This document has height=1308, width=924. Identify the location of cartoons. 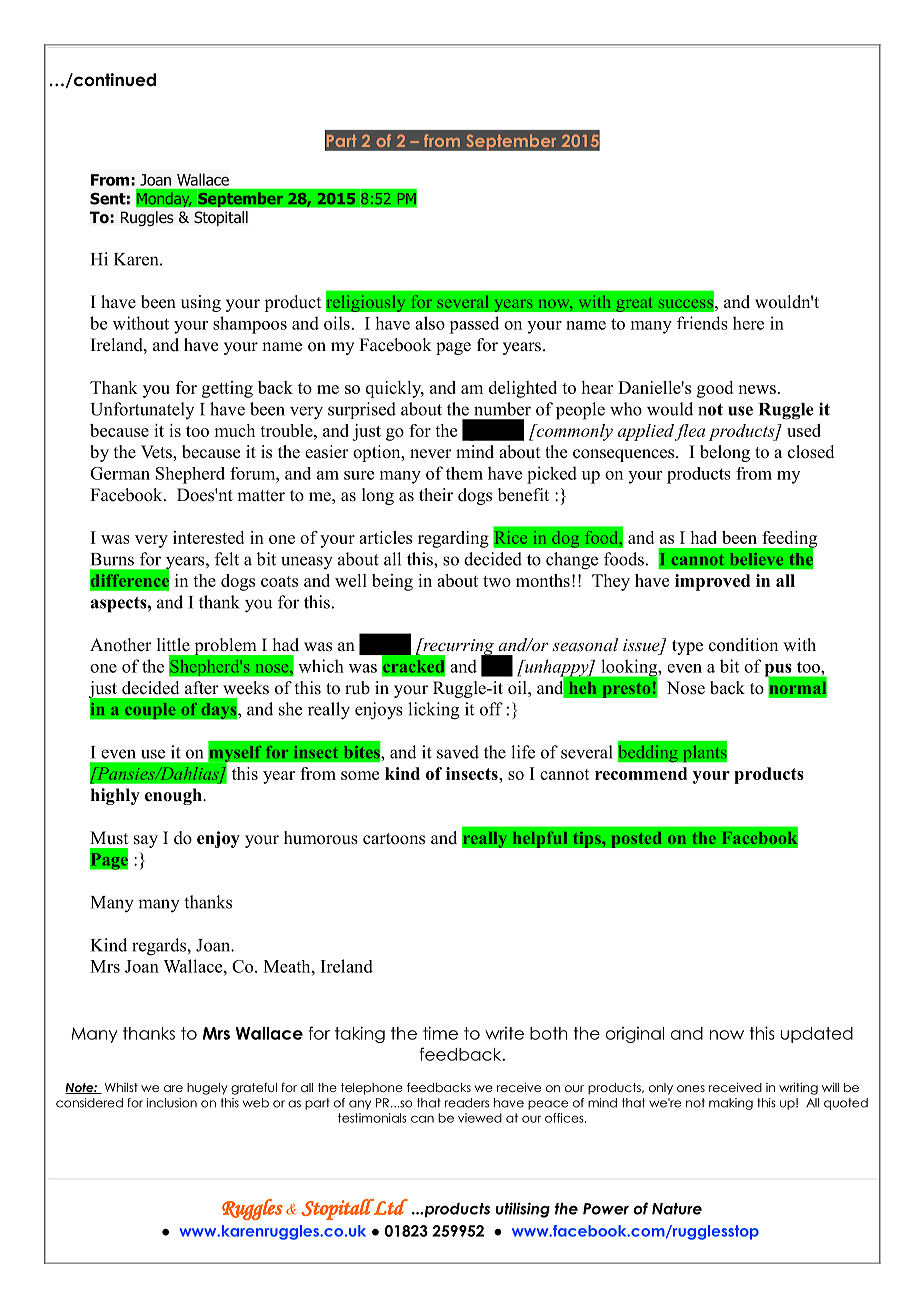
(394, 839).
